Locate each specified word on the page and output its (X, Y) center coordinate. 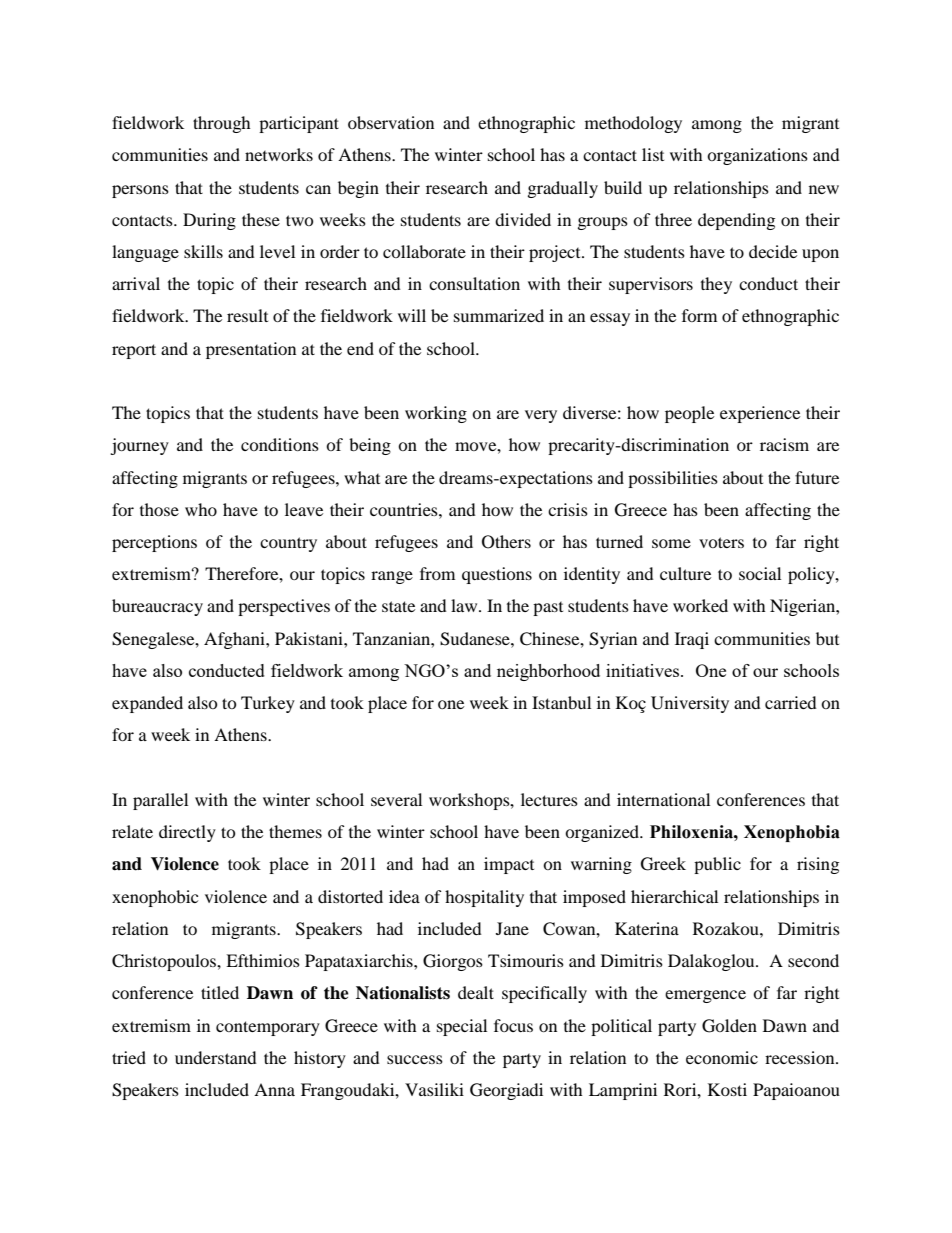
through (222, 124)
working (436, 414)
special (462, 1027)
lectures (549, 799)
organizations (757, 156)
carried (791, 702)
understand (216, 1057)
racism (784, 444)
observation (391, 122)
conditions (280, 444)
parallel (160, 801)
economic (722, 1057)
